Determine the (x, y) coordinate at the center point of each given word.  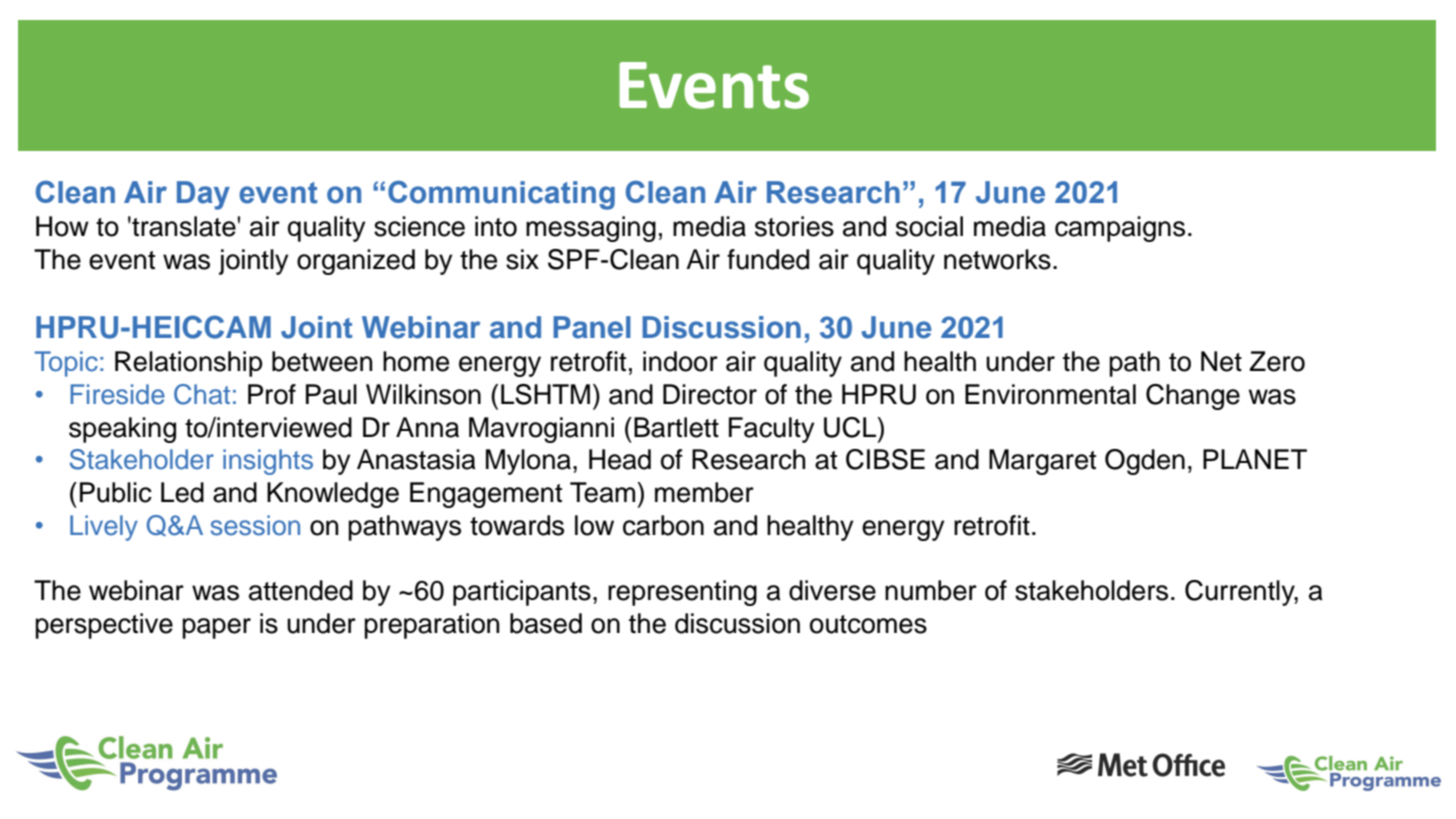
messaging (591, 229)
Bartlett (676, 427)
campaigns (1120, 229)
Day (203, 195)
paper (216, 628)
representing (682, 593)
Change (1193, 397)
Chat (202, 394)
